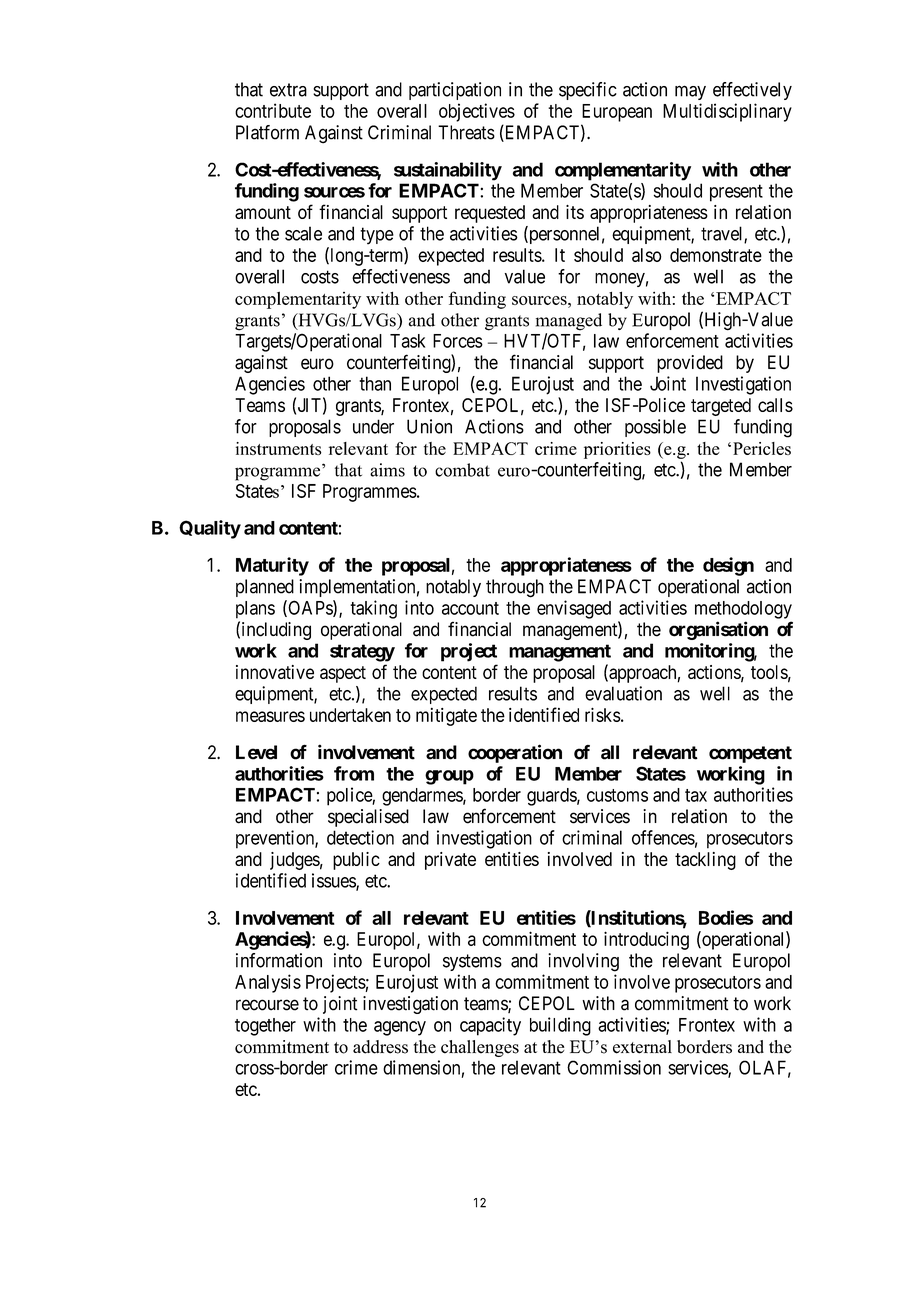 The height and width of the screenshot is (1308, 924). Describe the element at coordinates (727, 112) in the screenshot. I see `Multidisciplinary` at that location.
